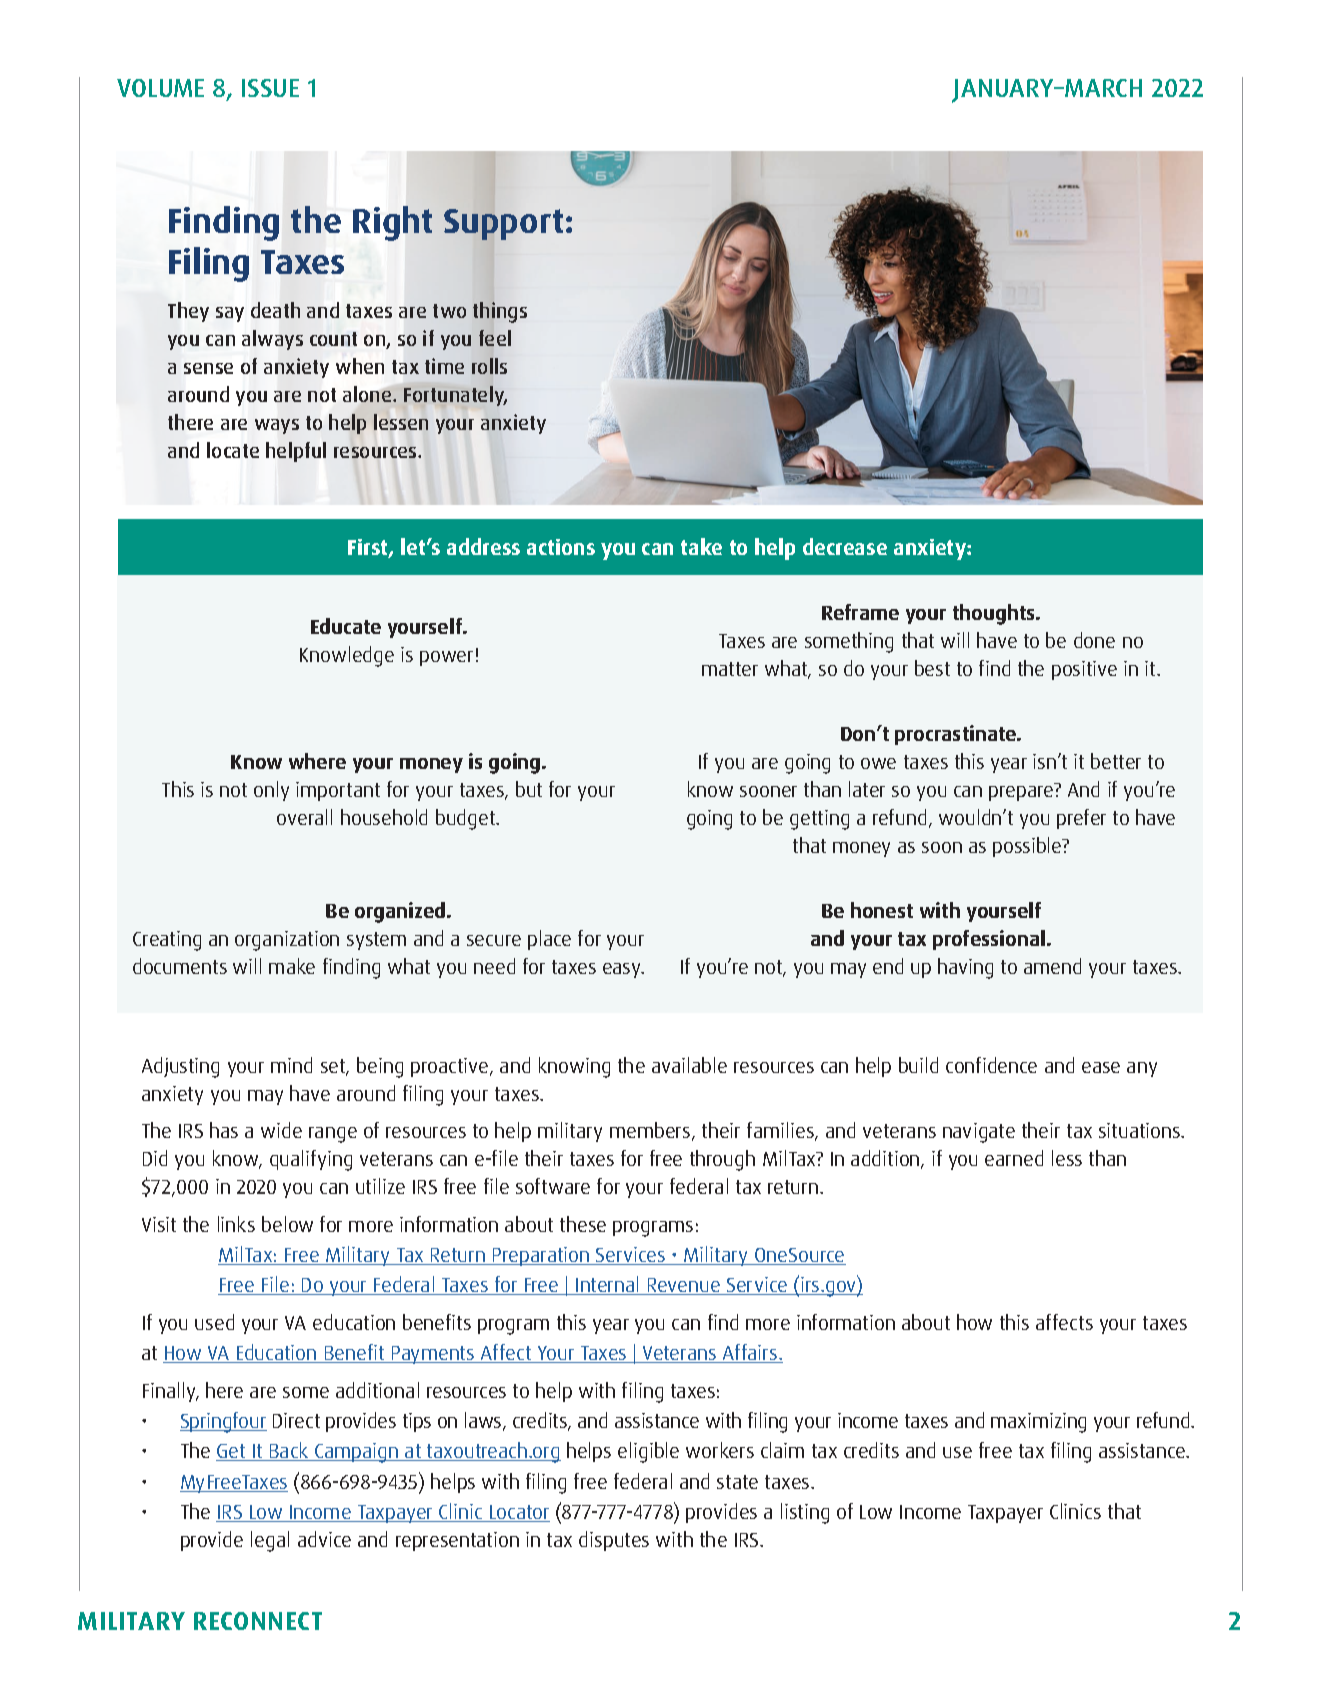 This screenshot has height=1707, width=1319. Describe the element at coordinates (270, 88) in the screenshot. I see `ISSUE` at that location.
